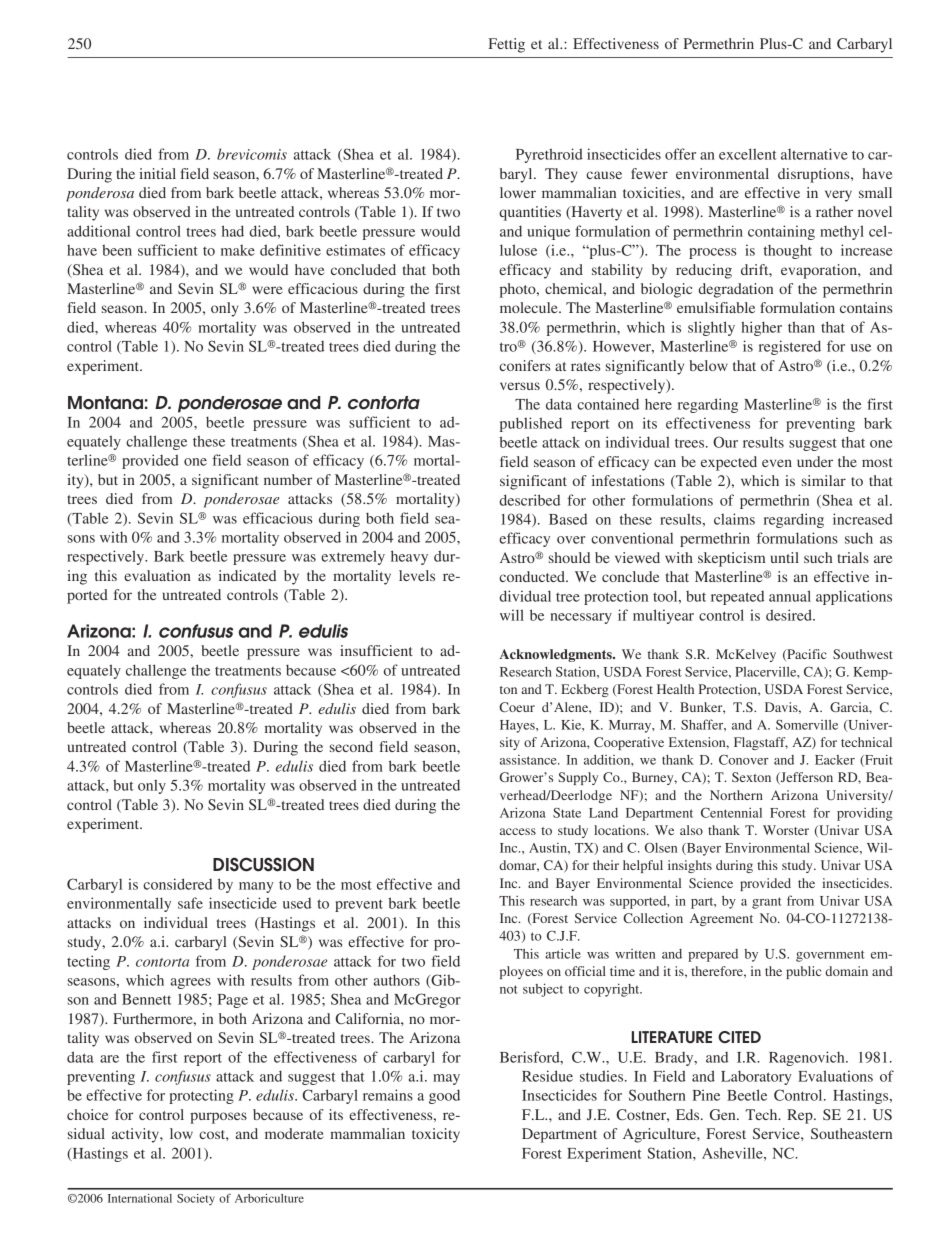 The height and width of the document is (1256, 952). I want to click on toxicity, so click(436, 1135).
